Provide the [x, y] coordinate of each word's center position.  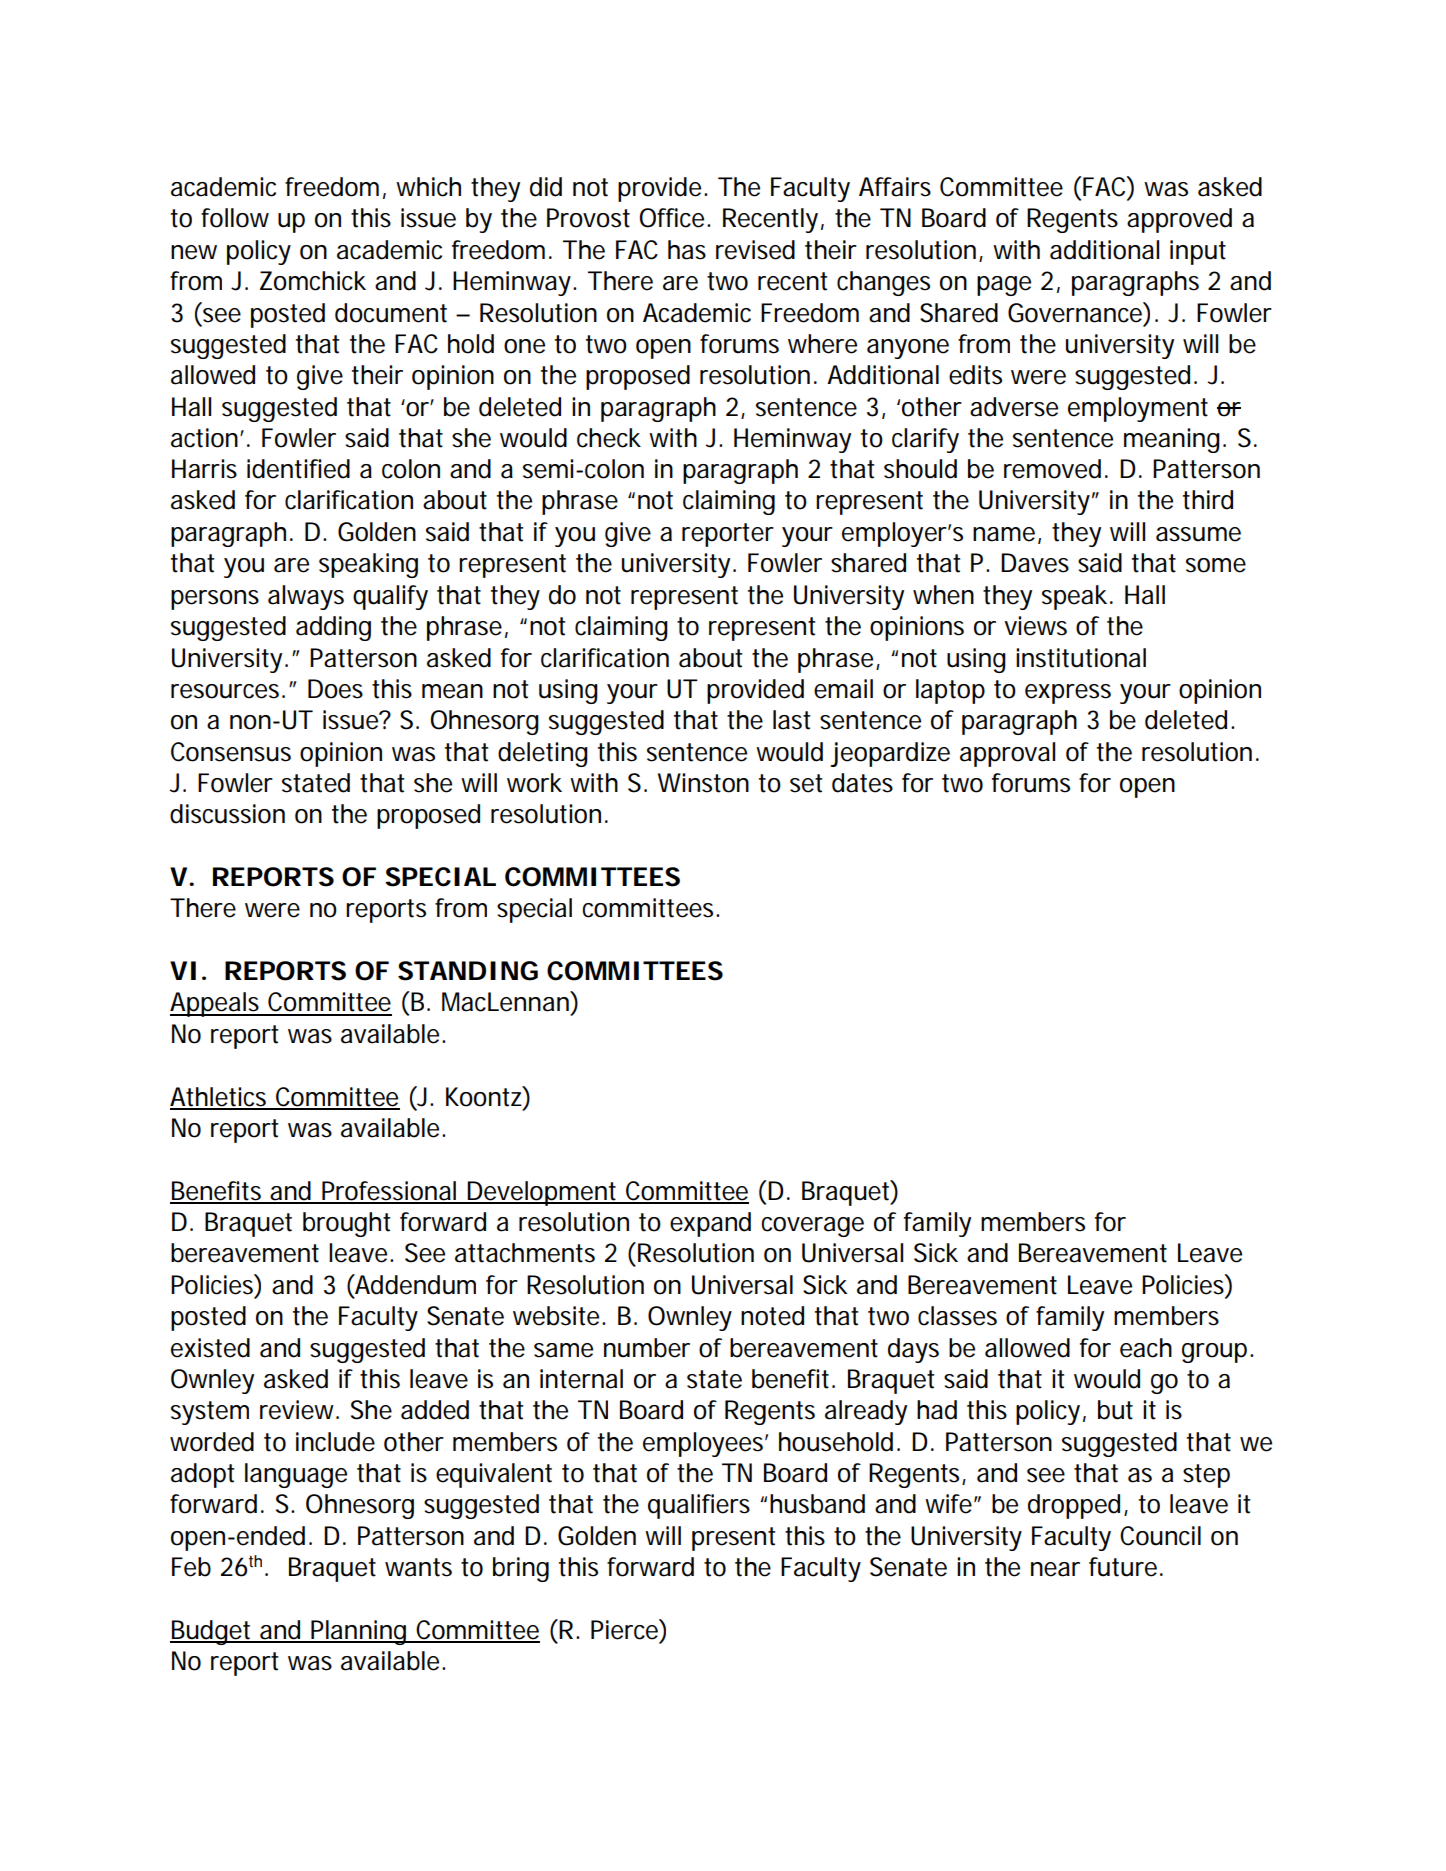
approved [1179, 220]
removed [1052, 469]
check [609, 438]
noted [772, 1316]
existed [210, 1348]
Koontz [485, 1096]
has [687, 250]
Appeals [216, 1004]
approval [1007, 754]
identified [298, 469]
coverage [812, 1227]
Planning [359, 1632]
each [1146, 1348]
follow [235, 218]
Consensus [231, 752]
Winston [703, 783]
